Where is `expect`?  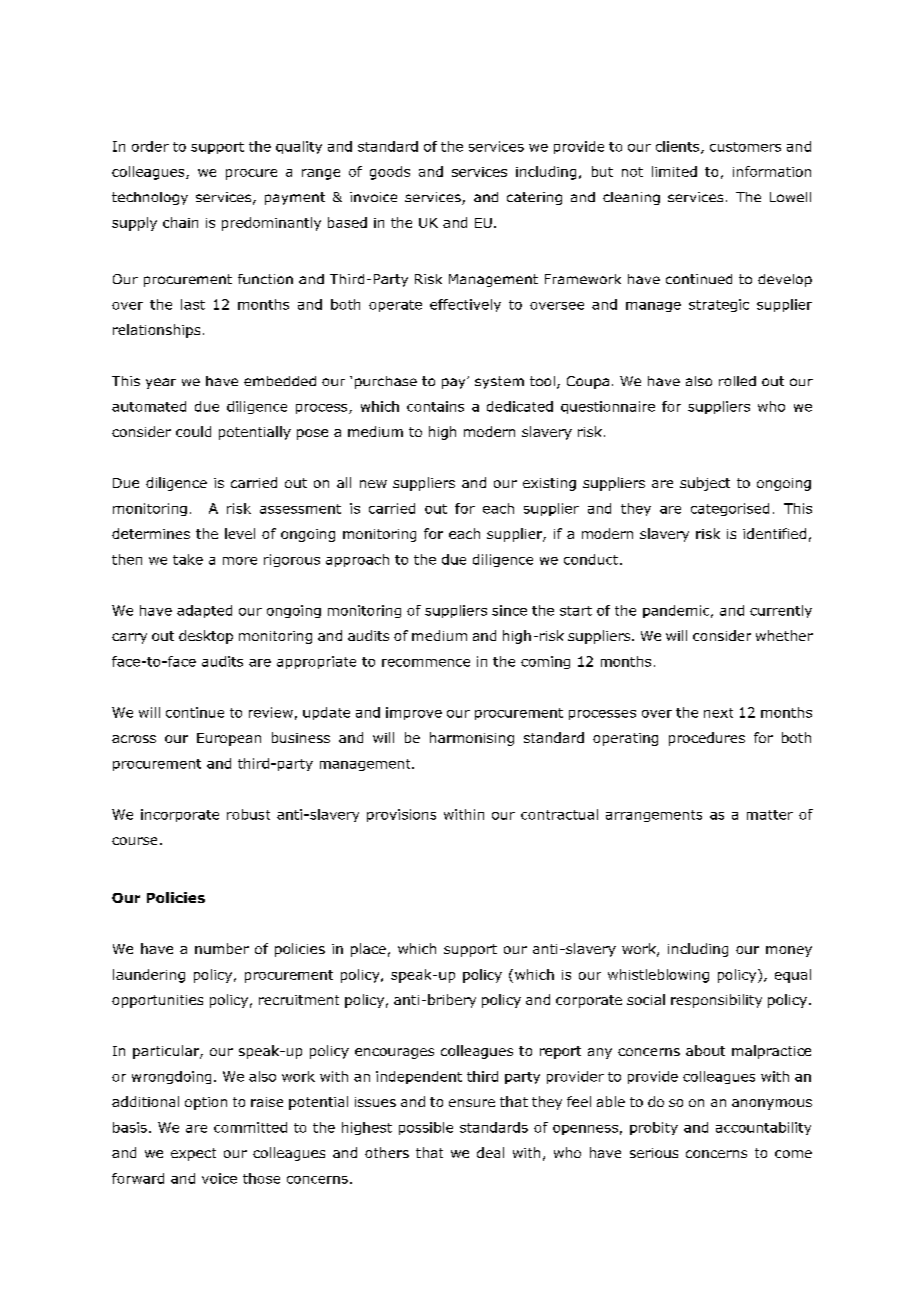
expect is located at coordinates (193, 1154).
